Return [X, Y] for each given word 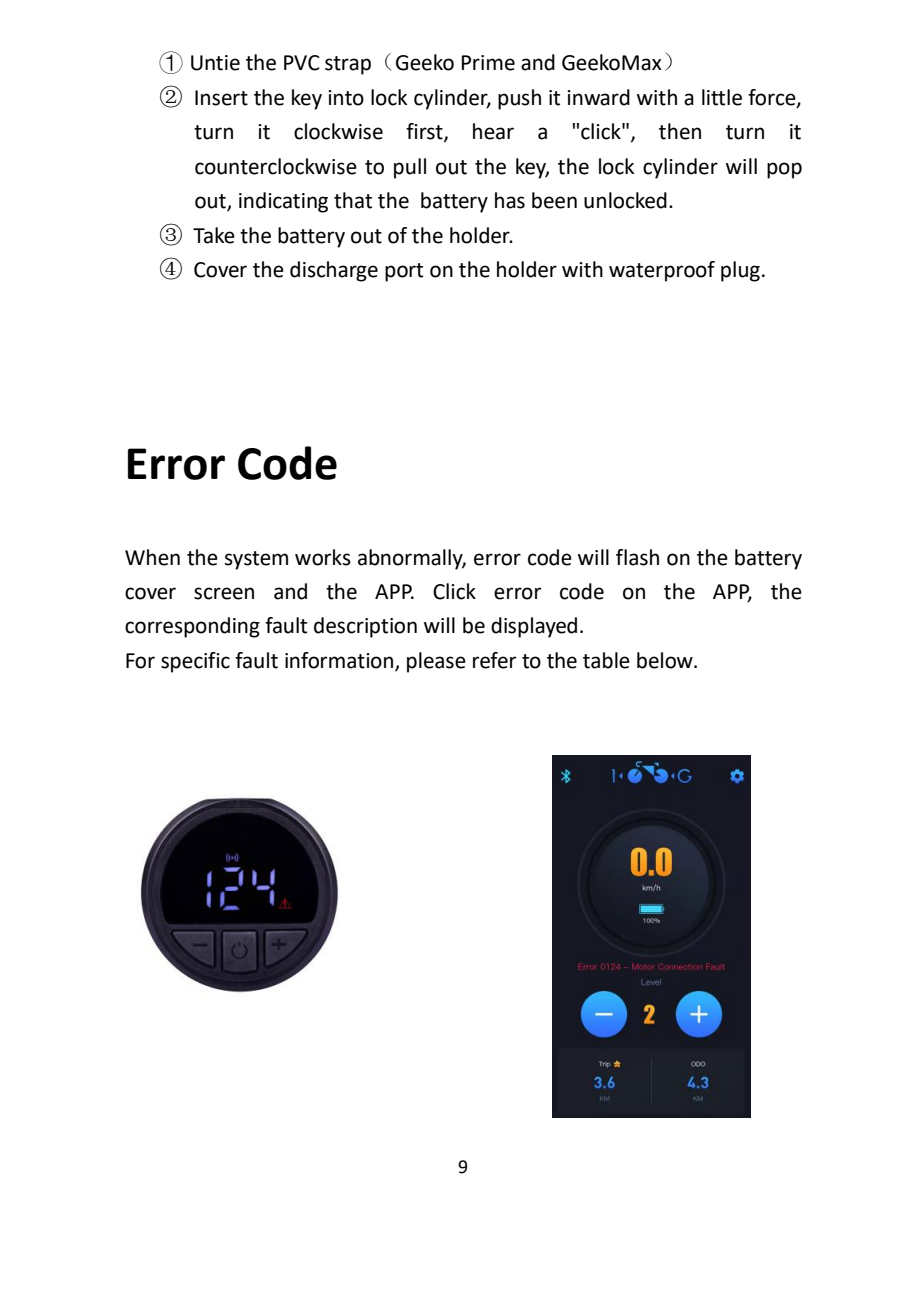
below [666, 660]
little [722, 97]
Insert [221, 98]
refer [494, 660]
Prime [488, 63]
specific [195, 662]
